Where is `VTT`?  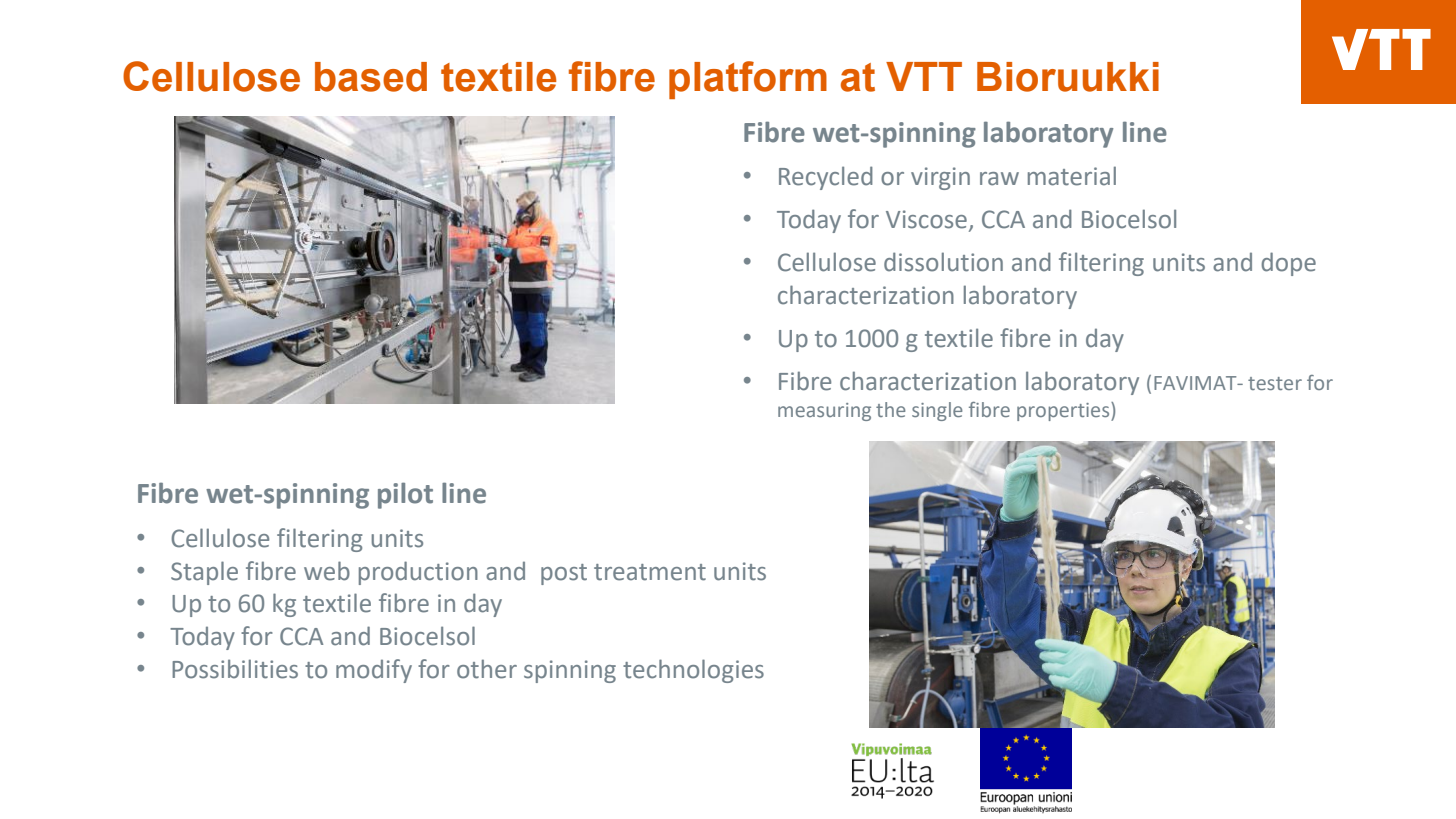
VTT is located at coordinates (924, 76).
